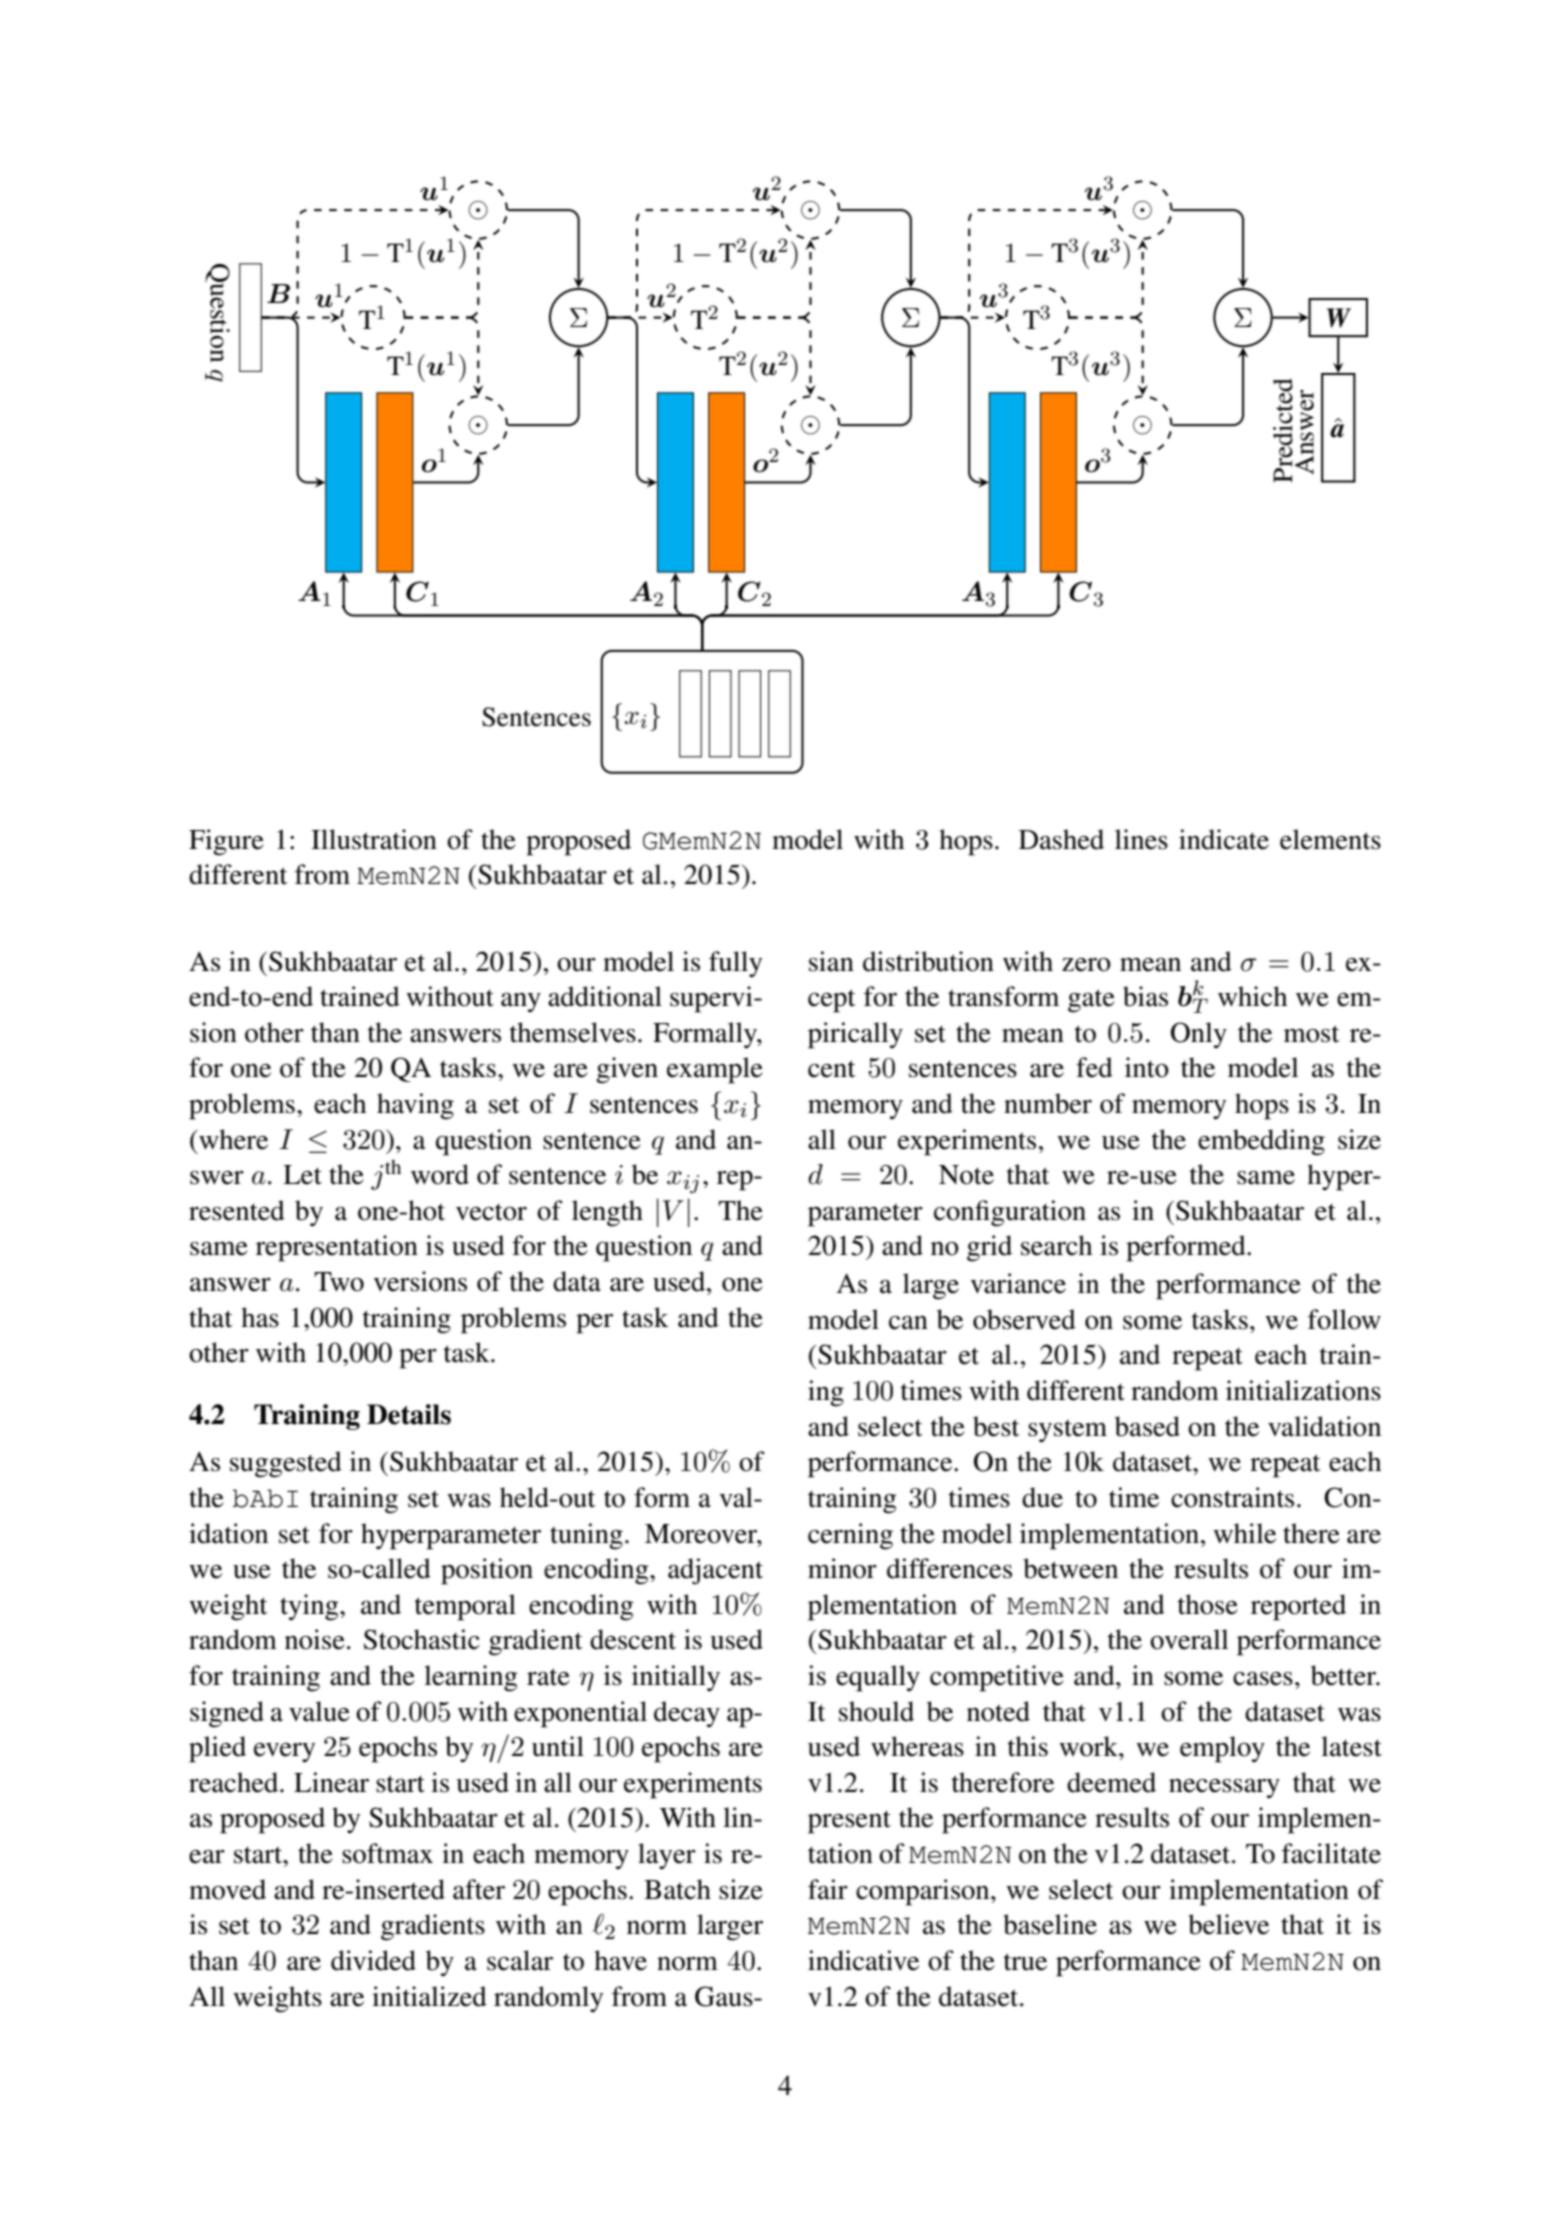 The width and height of the screenshot is (1565, 2213). Describe the element at coordinates (878, 1678) in the screenshot. I see `equally` at that location.
